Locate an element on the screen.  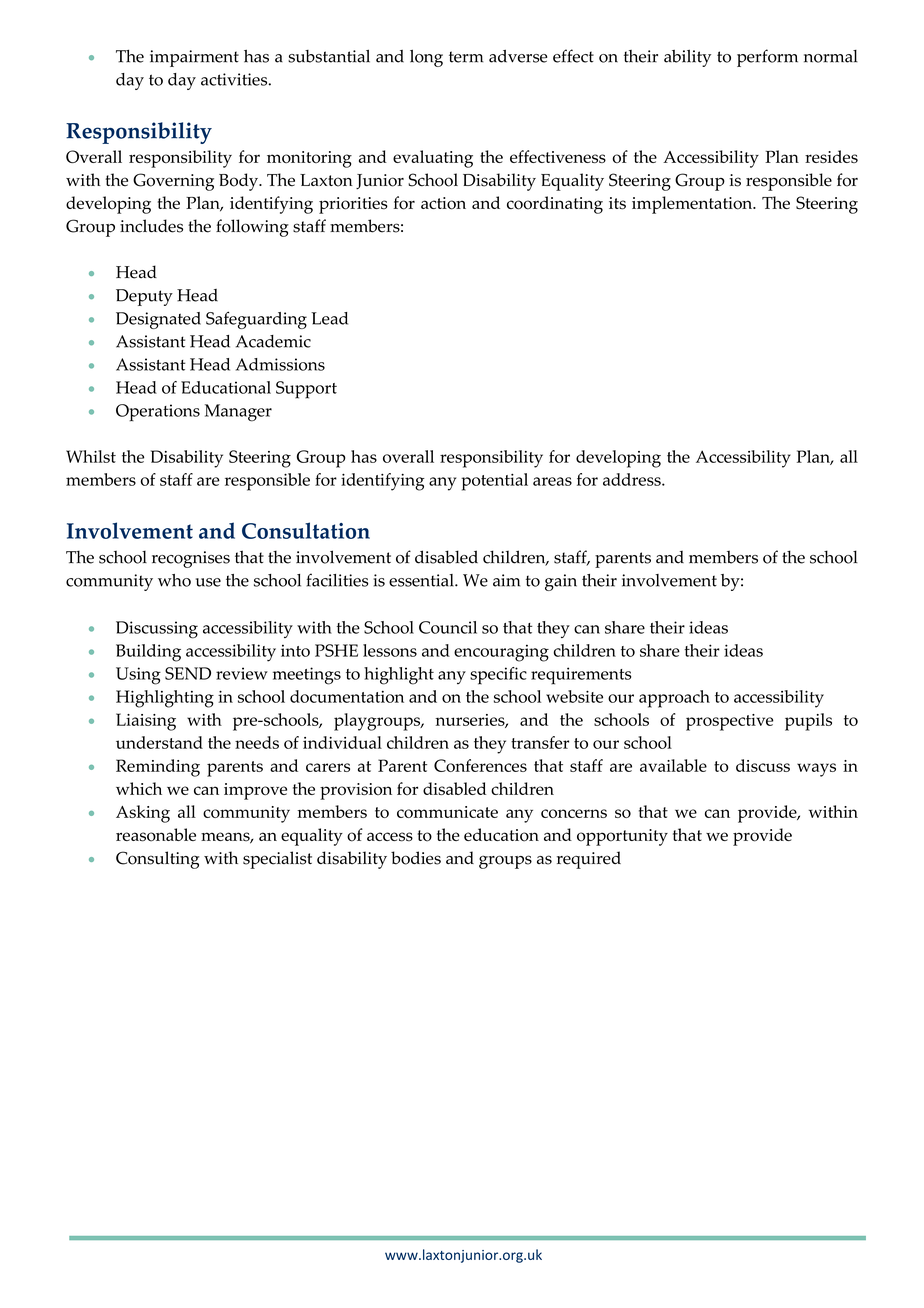
perform is located at coordinates (767, 58).
